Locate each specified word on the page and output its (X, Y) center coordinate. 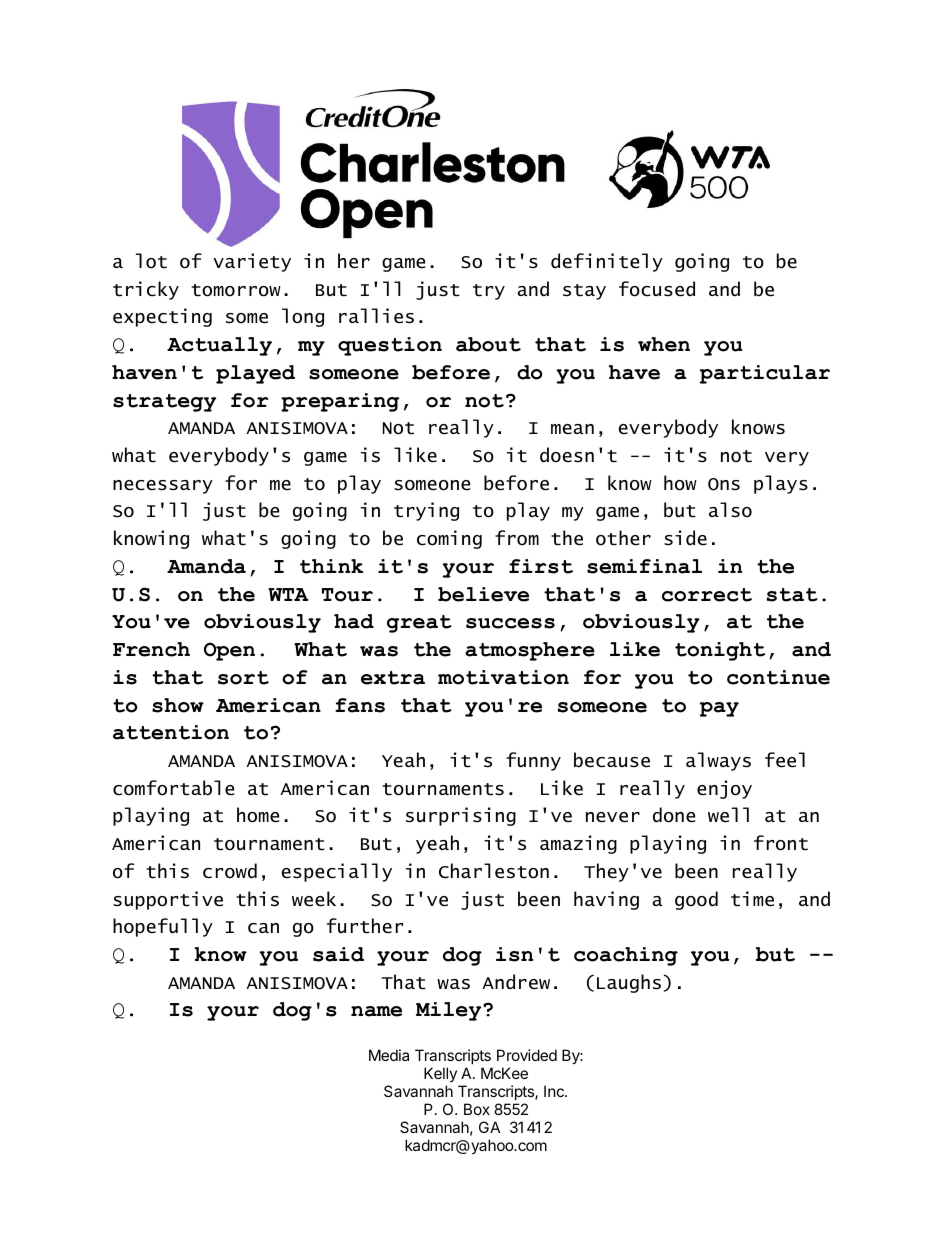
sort (243, 678)
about (488, 344)
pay (719, 709)
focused (657, 289)
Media (389, 1055)
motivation (503, 677)
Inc (555, 1091)
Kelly (441, 1076)
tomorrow (236, 290)
